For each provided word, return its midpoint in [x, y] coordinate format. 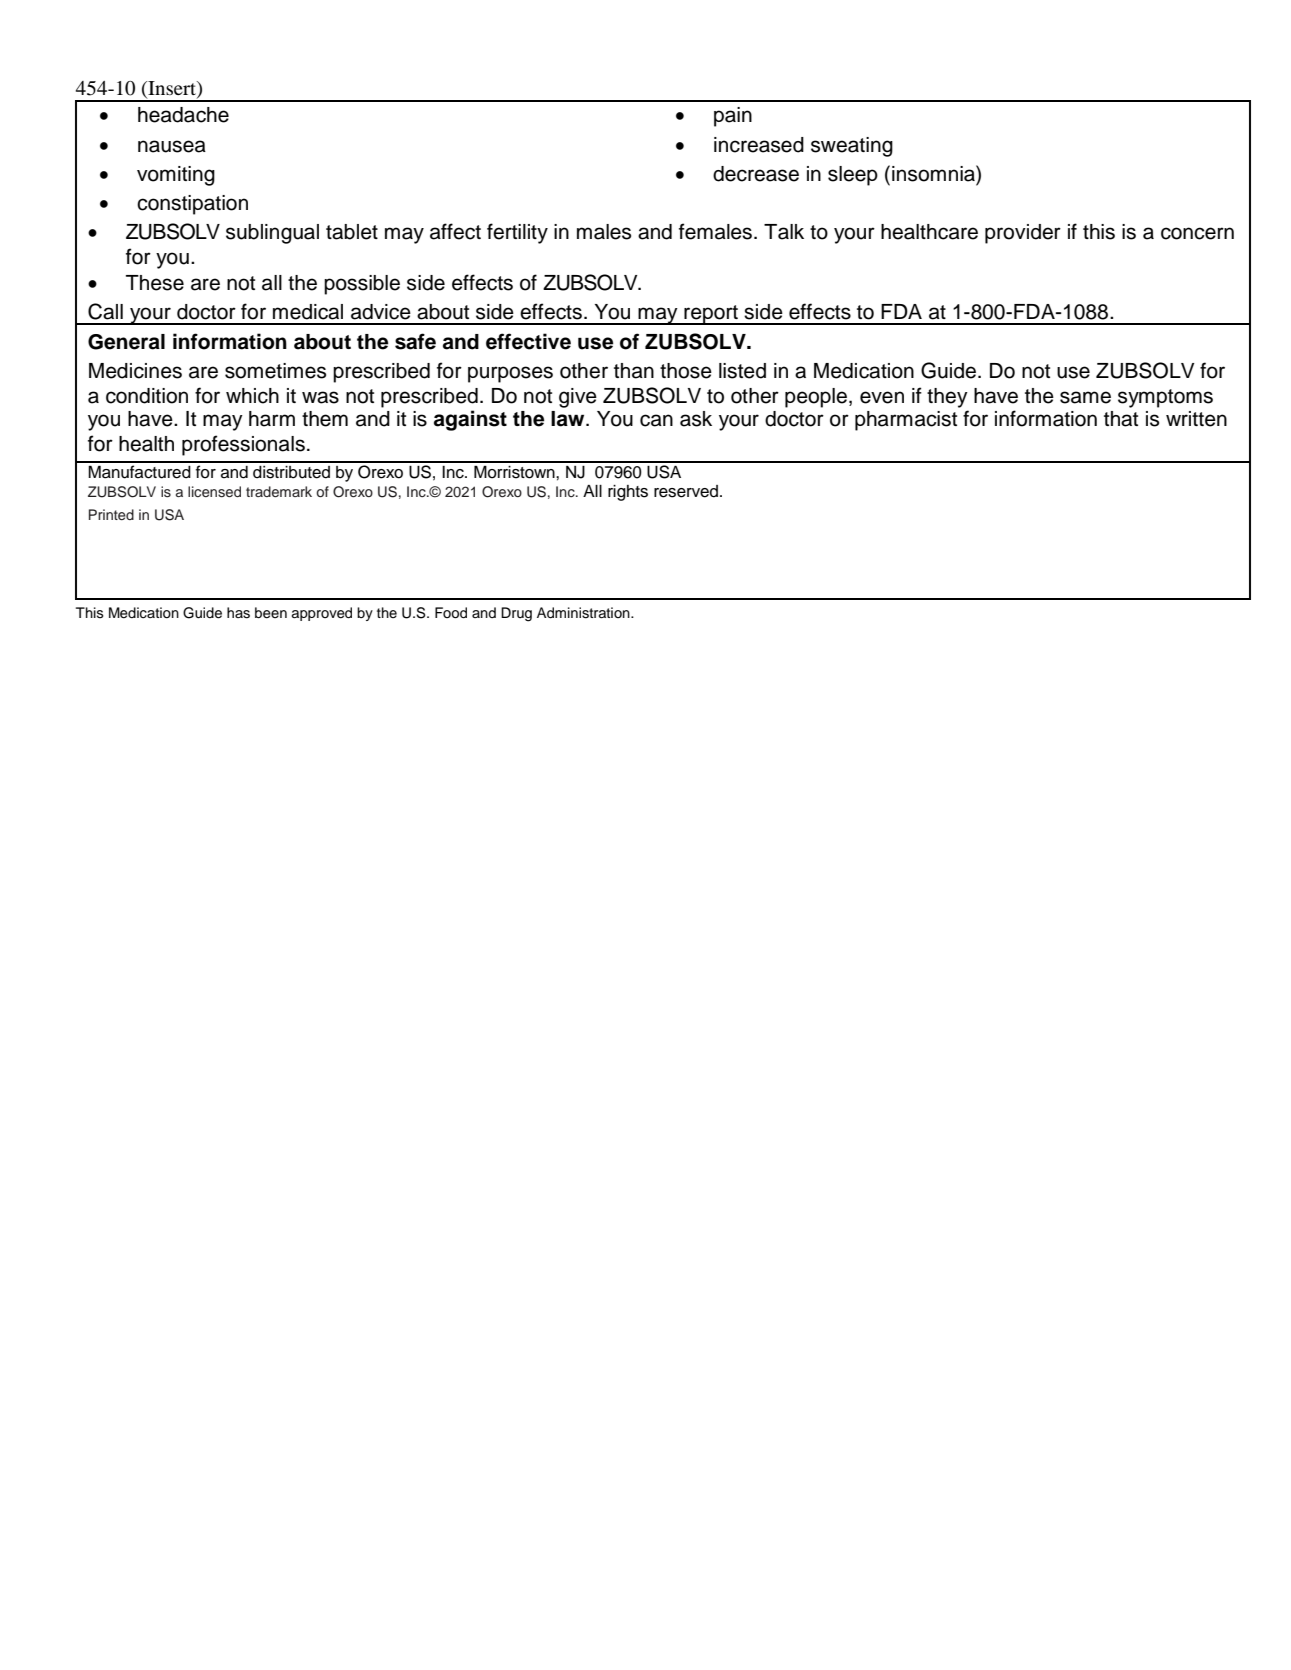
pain [733, 117]
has [238, 613]
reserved [686, 491]
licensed [214, 492]
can [656, 420]
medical [308, 312]
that [1121, 419]
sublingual [272, 234]
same [1085, 397]
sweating [852, 147]
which [252, 396]
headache [183, 115]
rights [628, 493]
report [711, 315]
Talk [784, 232]
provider [1023, 234]
